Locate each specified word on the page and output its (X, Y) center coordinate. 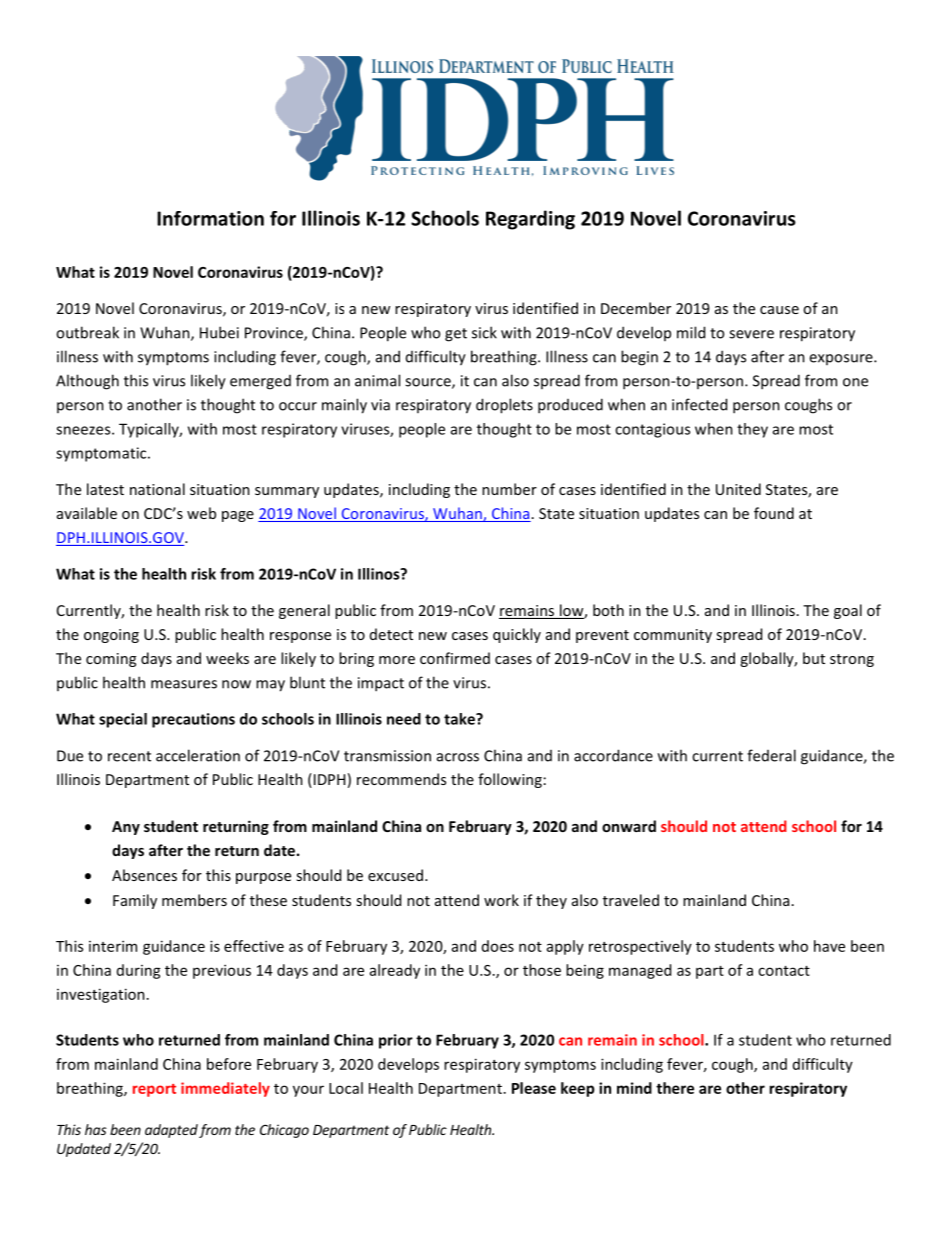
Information (210, 218)
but (814, 658)
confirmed (455, 658)
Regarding (530, 220)
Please (534, 1088)
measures (184, 684)
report (154, 1090)
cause (779, 310)
